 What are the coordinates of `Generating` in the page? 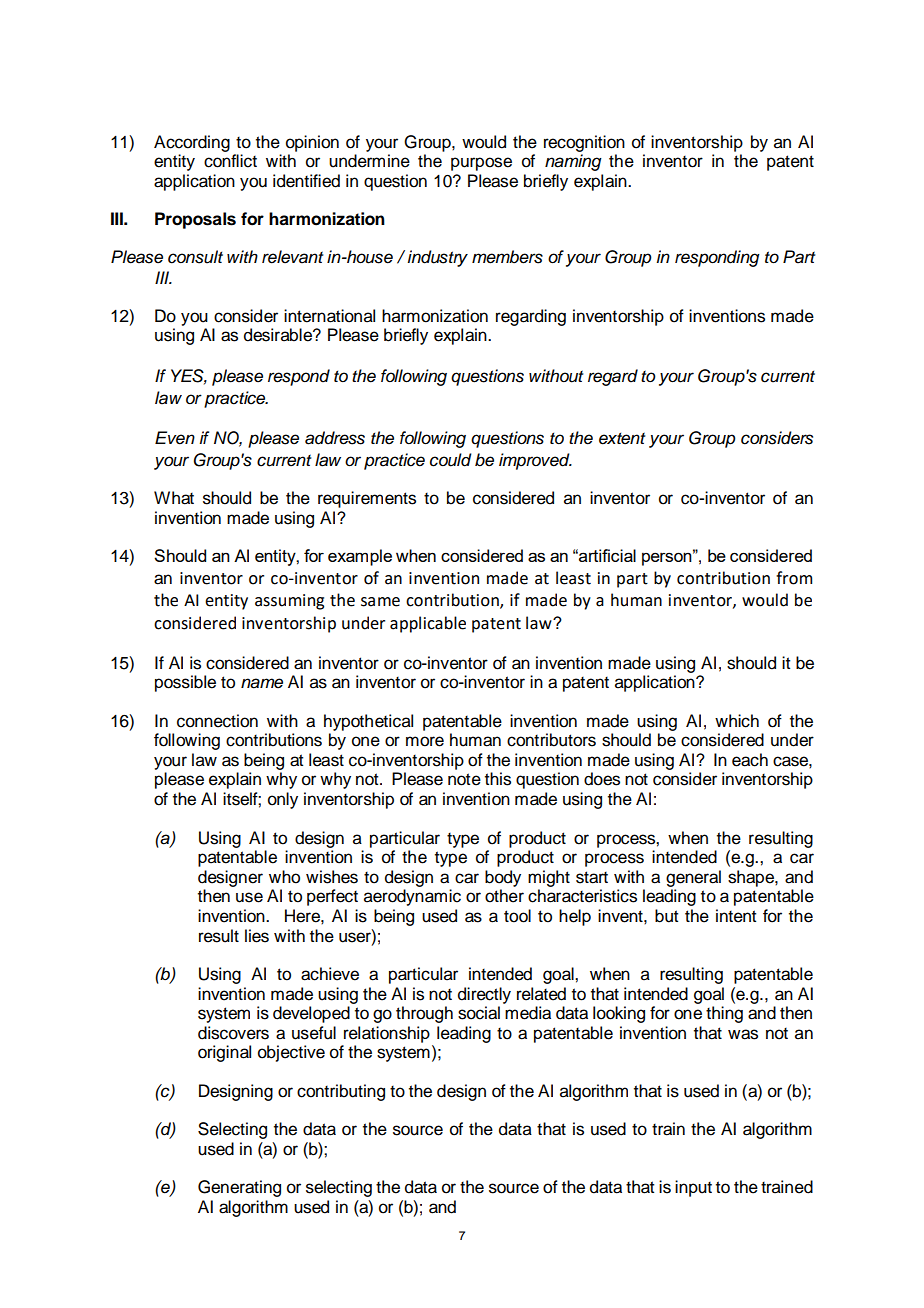 It's located at (239, 1188).
